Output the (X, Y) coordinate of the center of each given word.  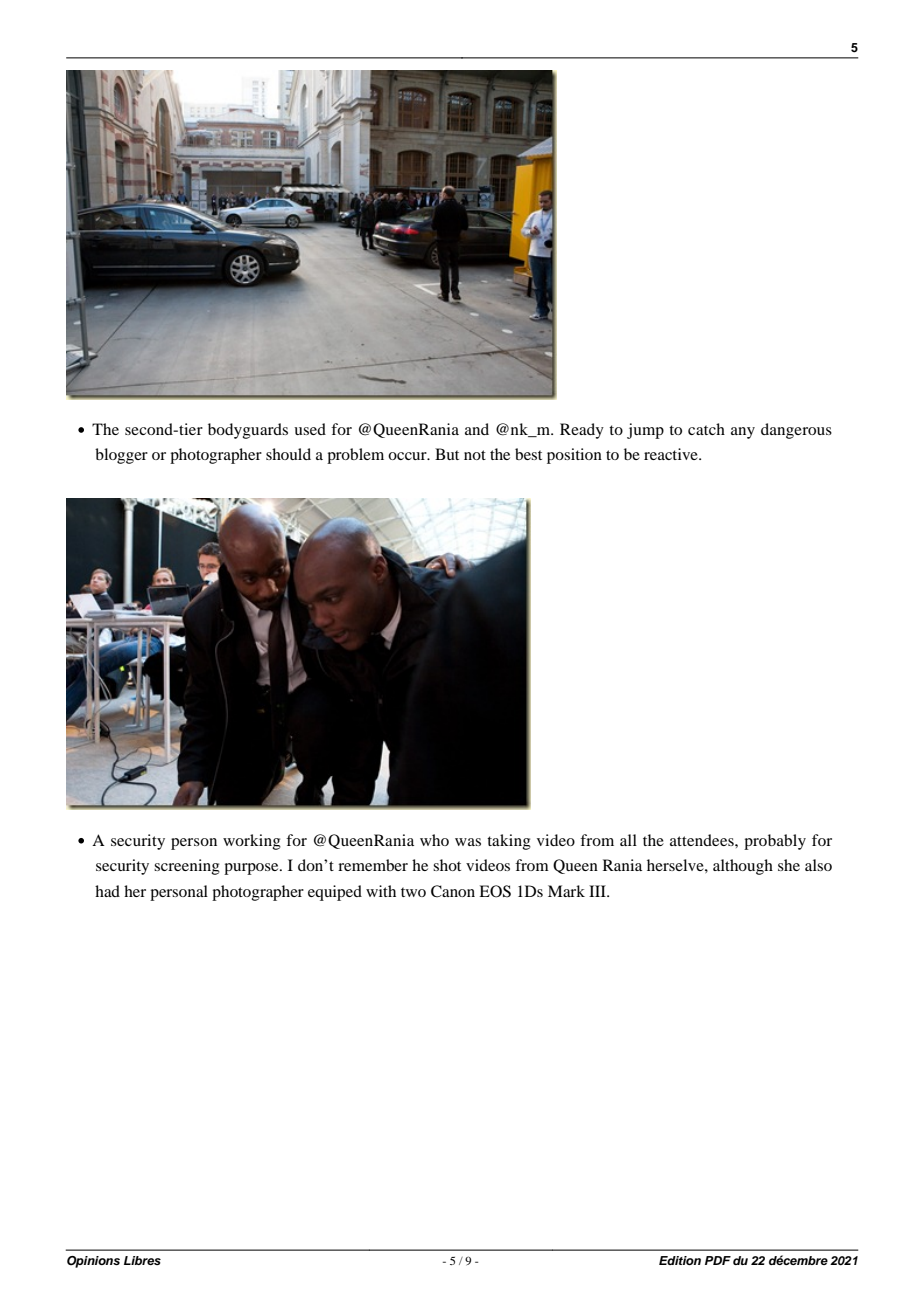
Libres (142, 1260)
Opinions (93, 1262)
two (413, 892)
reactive (672, 454)
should (288, 454)
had (107, 891)
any (743, 433)
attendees (703, 840)
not (475, 455)
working (252, 842)
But (447, 454)
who (434, 840)
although (743, 867)
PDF (718, 1260)
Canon (453, 891)
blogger (121, 456)
